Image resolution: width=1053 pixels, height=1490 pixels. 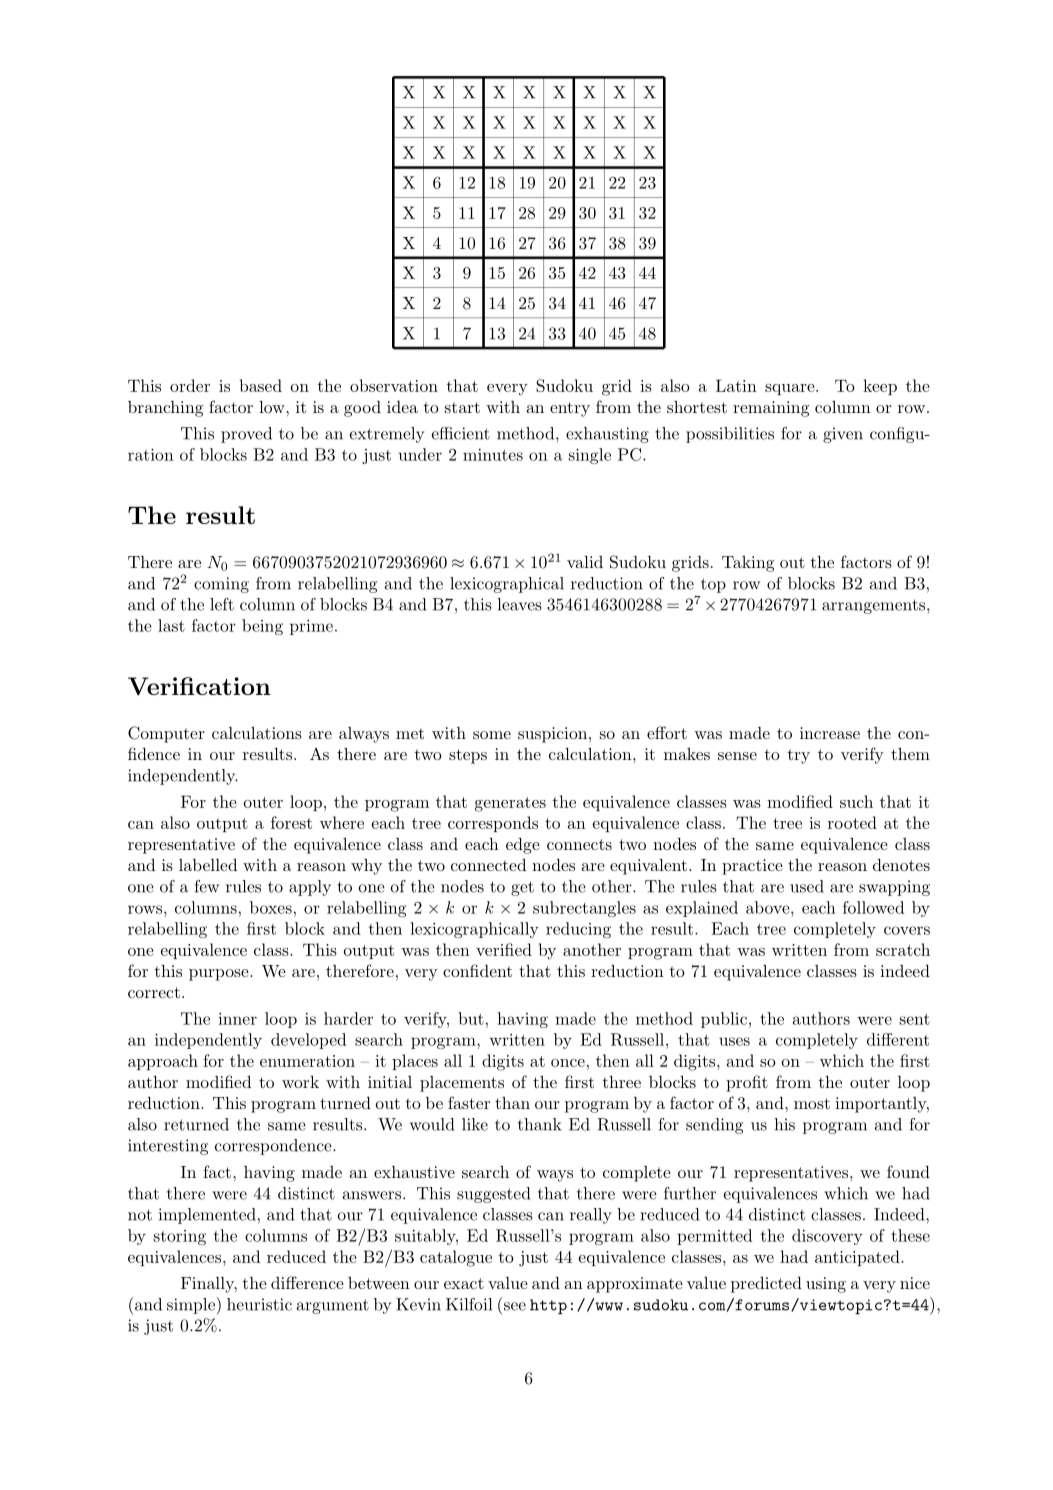 I want to click on given, so click(x=843, y=435).
